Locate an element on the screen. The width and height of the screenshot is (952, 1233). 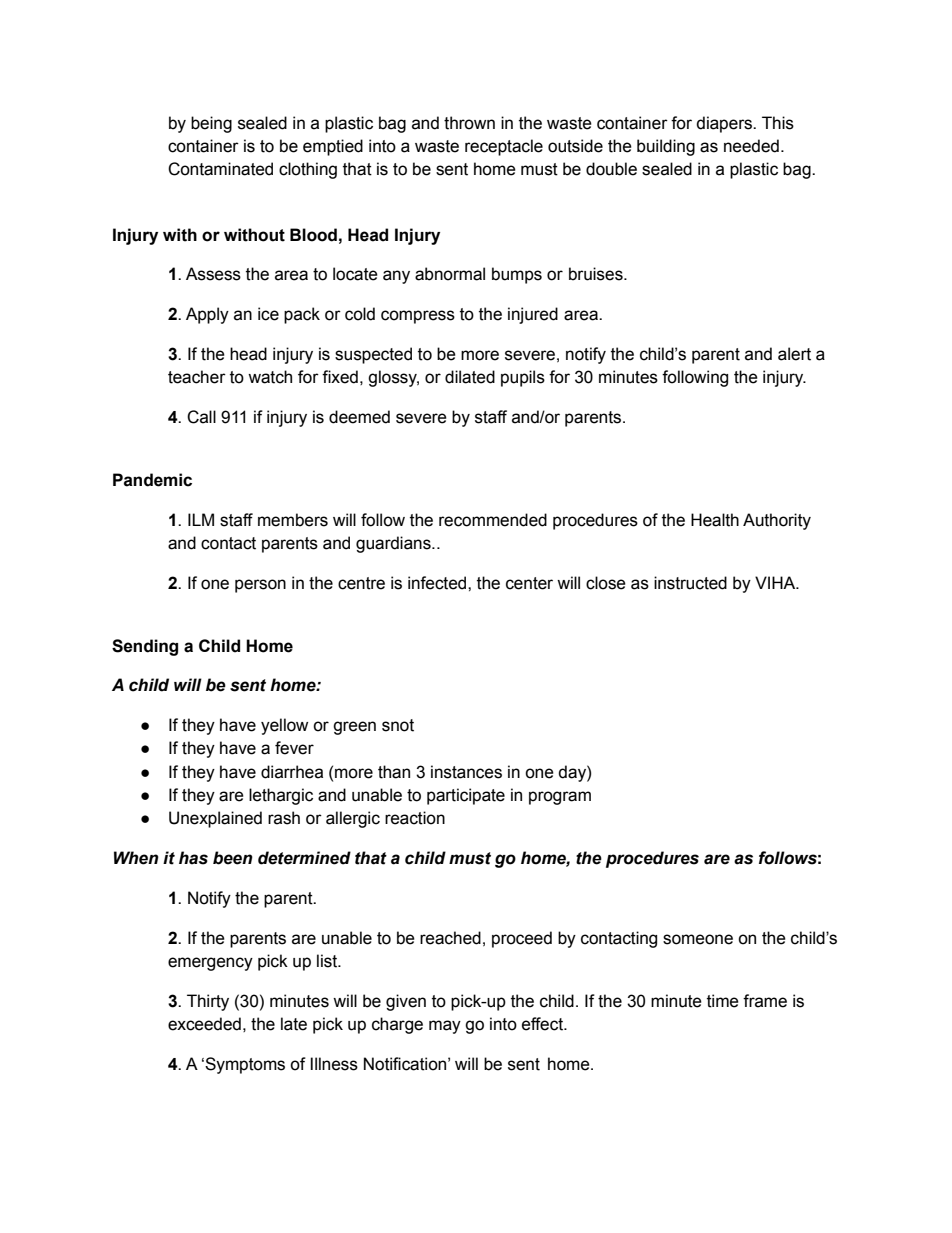
exceeded is located at coordinates (204, 1024).
